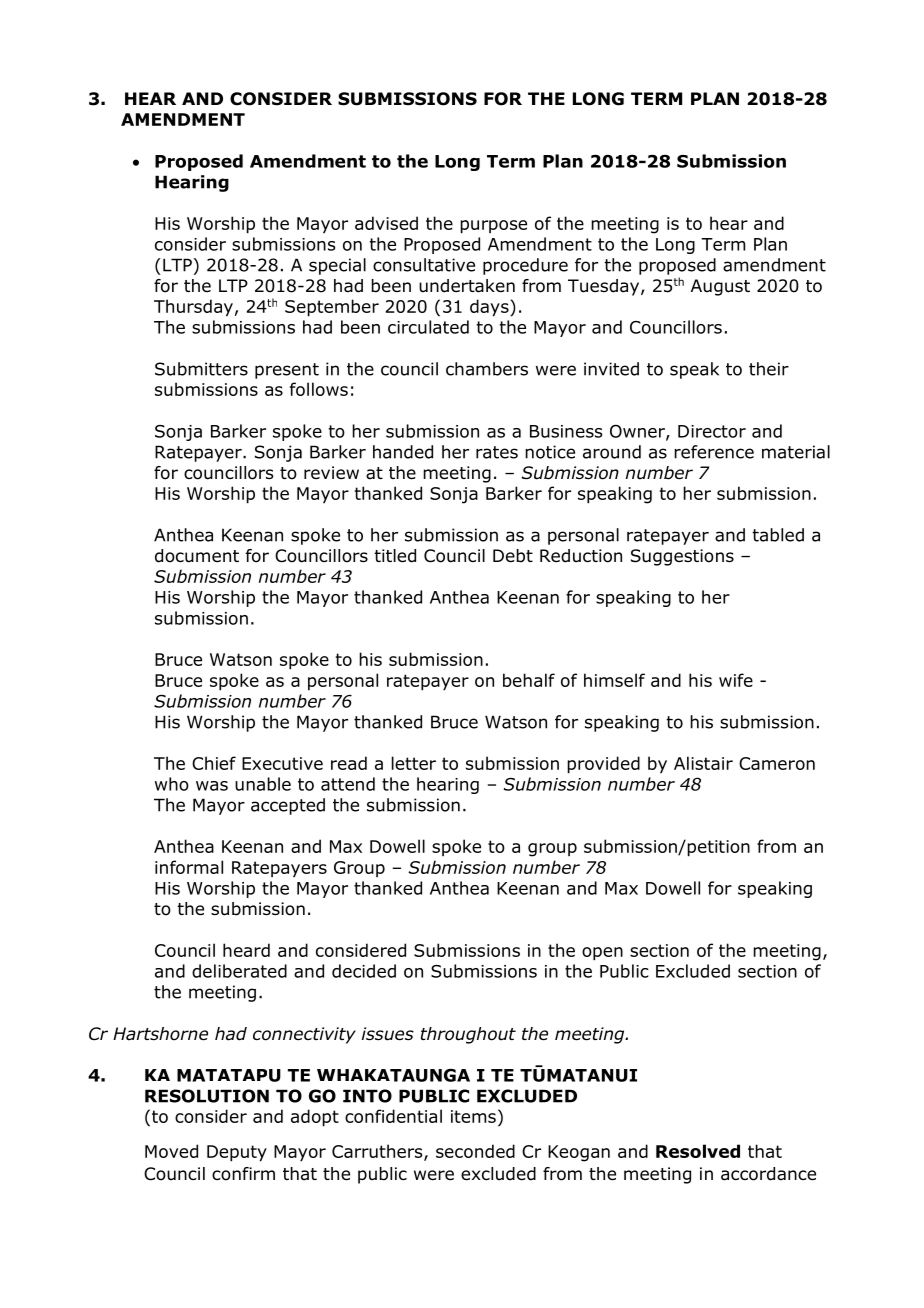 The height and width of the screenshot is (1308, 924). What do you see at coordinates (493, 227) in the screenshot?
I see `purpose` at bounding box center [493, 227].
